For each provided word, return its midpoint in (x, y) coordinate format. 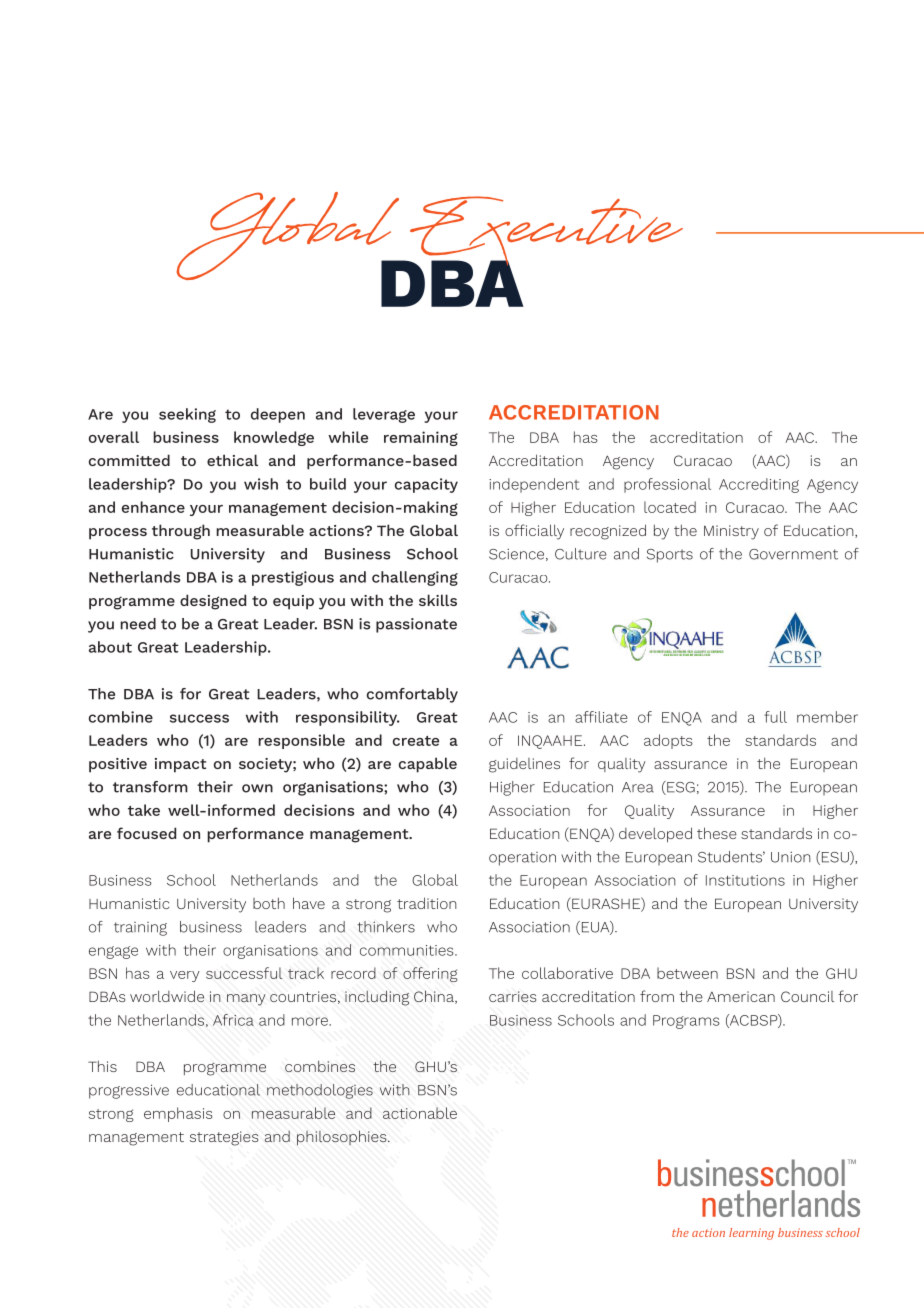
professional (667, 485)
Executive (545, 232)
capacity (426, 485)
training (140, 929)
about (110, 647)
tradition (427, 903)
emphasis (178, 1114)
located (670, 507)
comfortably (412, 695)
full (775, 717)
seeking (187, 415)
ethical (232, 460)
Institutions (745, 880)
